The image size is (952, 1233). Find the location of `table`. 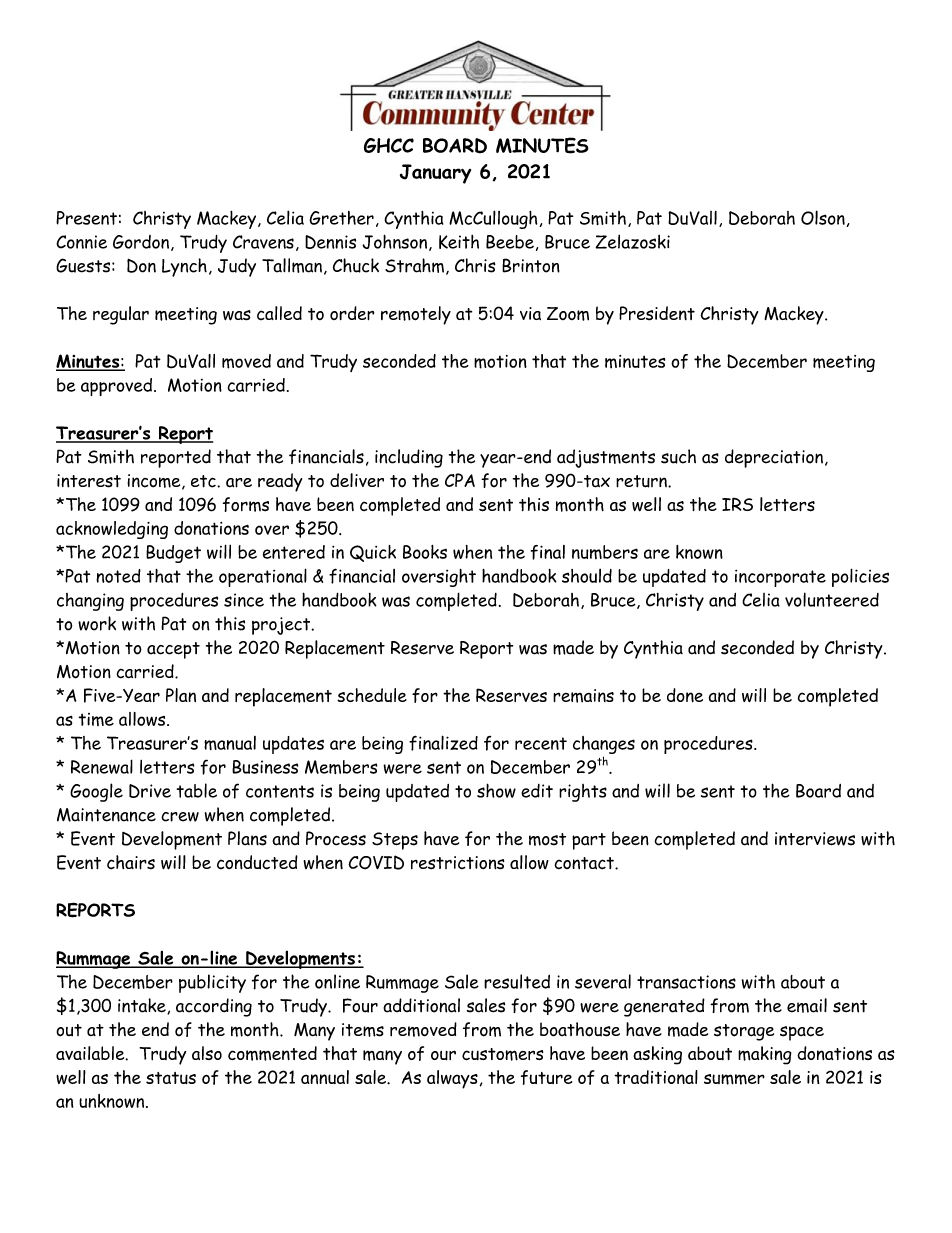

table is located at coordinates (197, 790).
